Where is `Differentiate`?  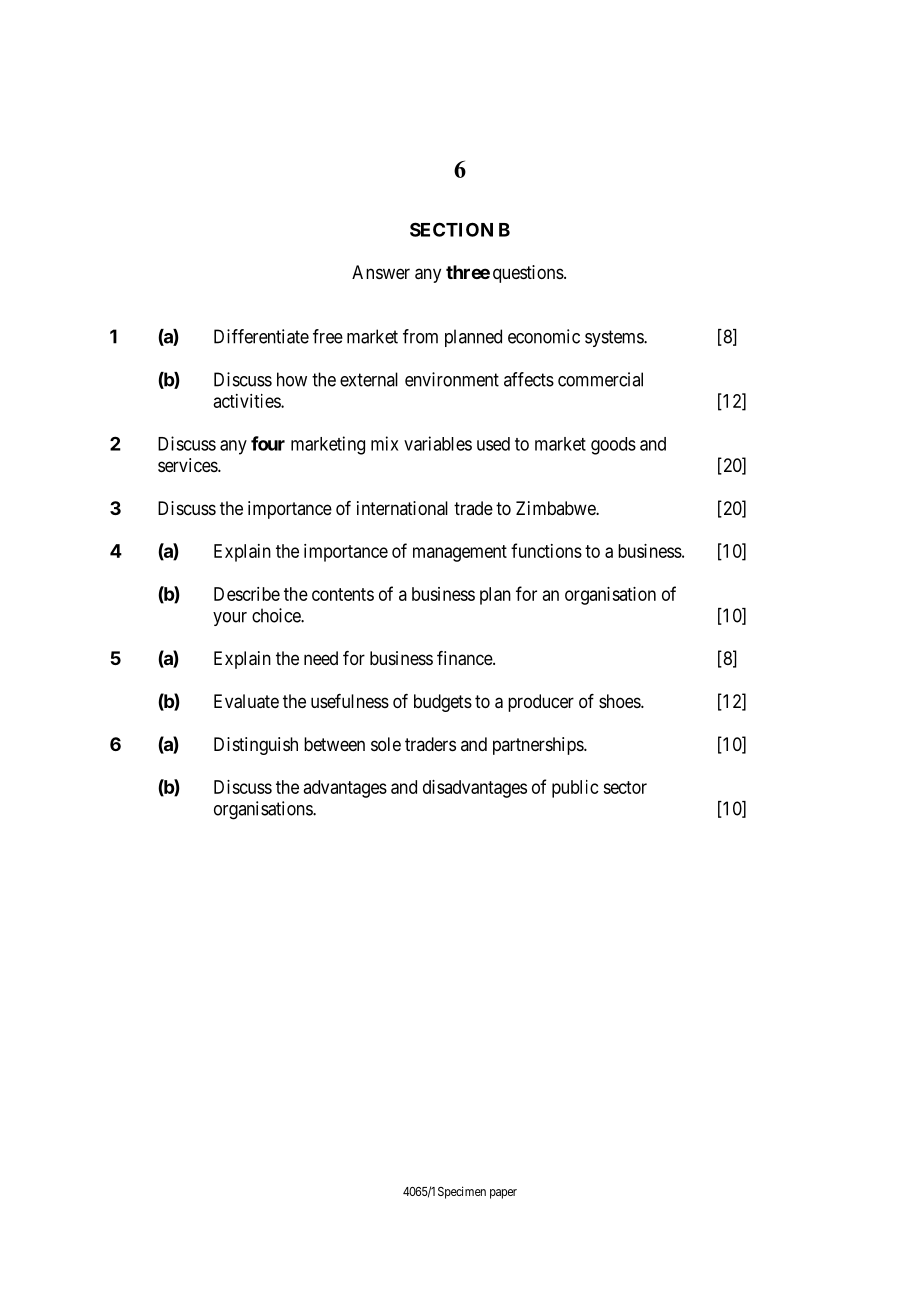 Differentiate is located at coordinates (261, 336).
